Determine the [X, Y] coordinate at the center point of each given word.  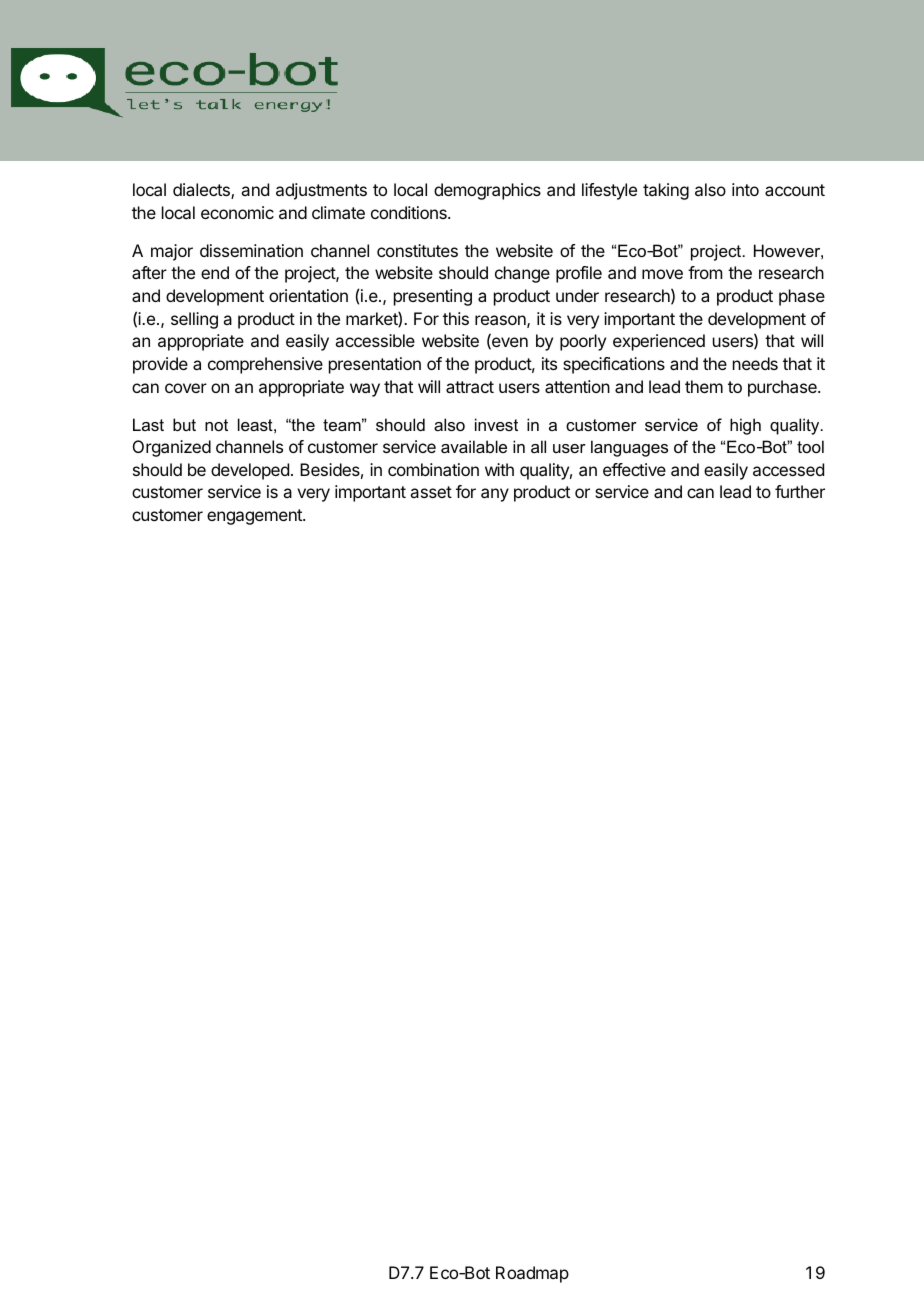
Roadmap [532, 1274]
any [495, 495]
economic [237, 212]
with [499, 469]
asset [431, 492]
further [800, 491]
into [745, 189]
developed [250, 471]
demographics [487, 191]
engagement [255, 517]
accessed [788, 469]
